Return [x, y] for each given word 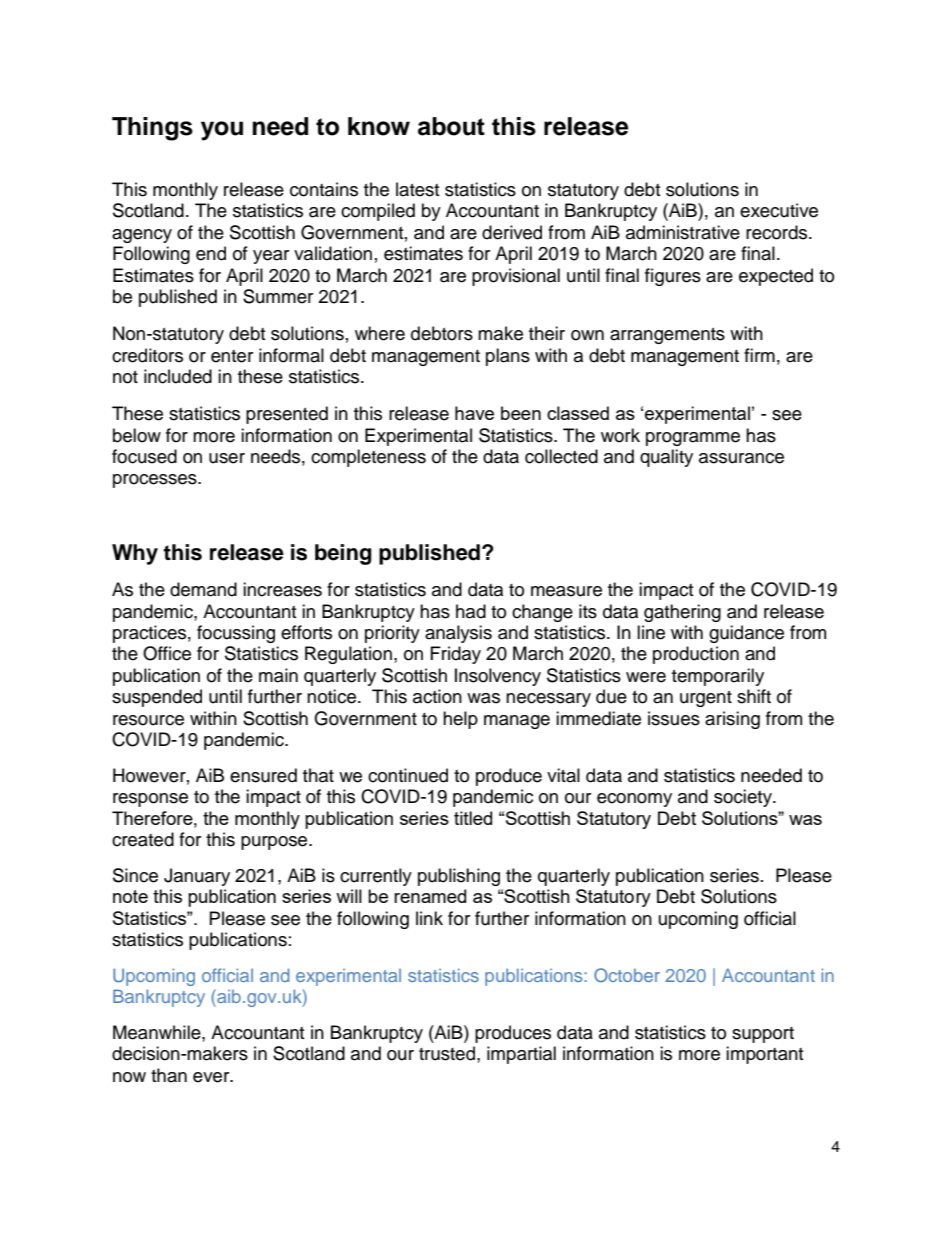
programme [693, 439]
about [451, 126]
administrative [683, 232]
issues [674, 718]
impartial [521, 1055]
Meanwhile [158, 1032]
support [763, 1035]
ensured [263, 775]
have [474, 413]
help [460, 720]
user [227, 458]
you [222, 131]
